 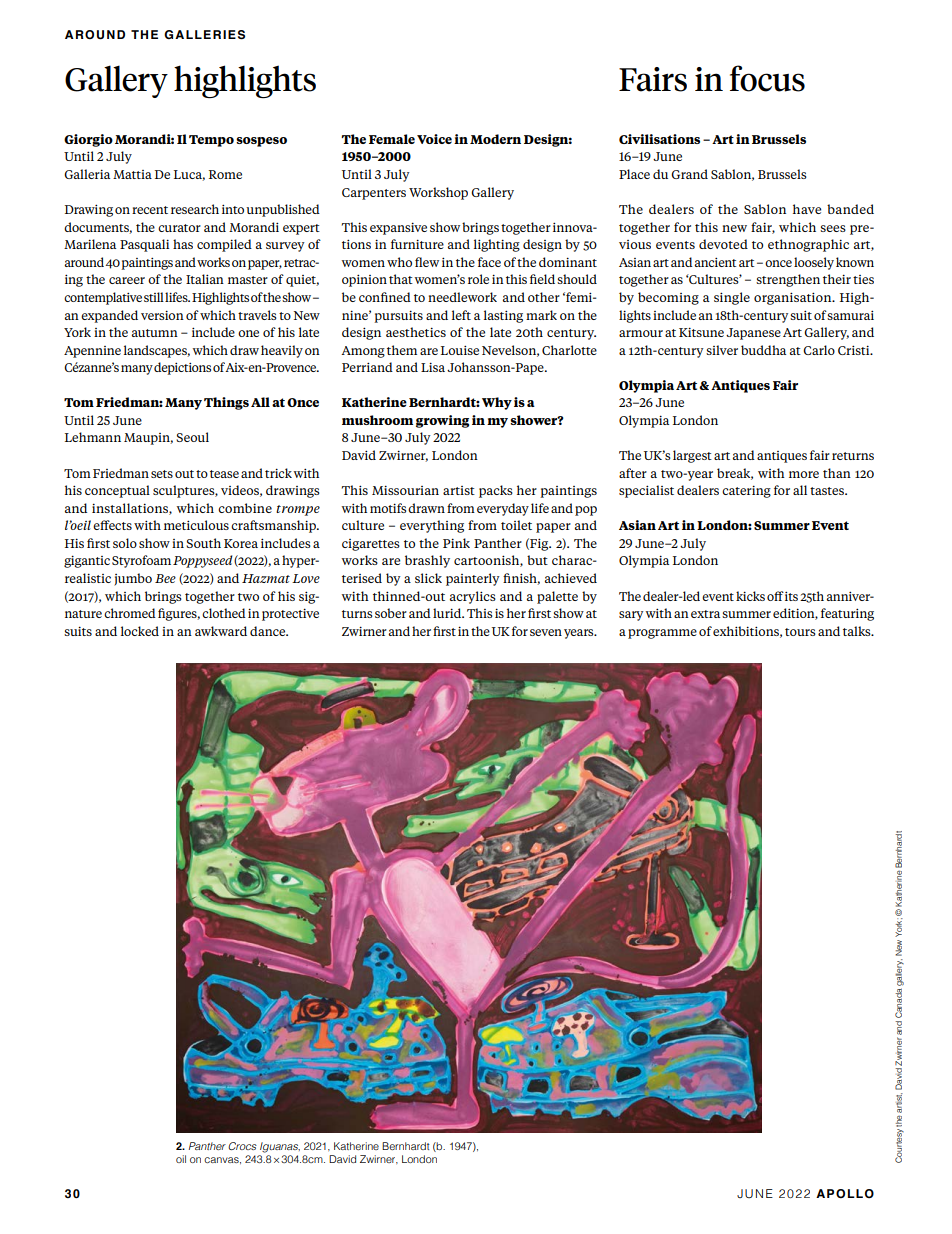 I want to click on tours, so click(x=800, y=632).
